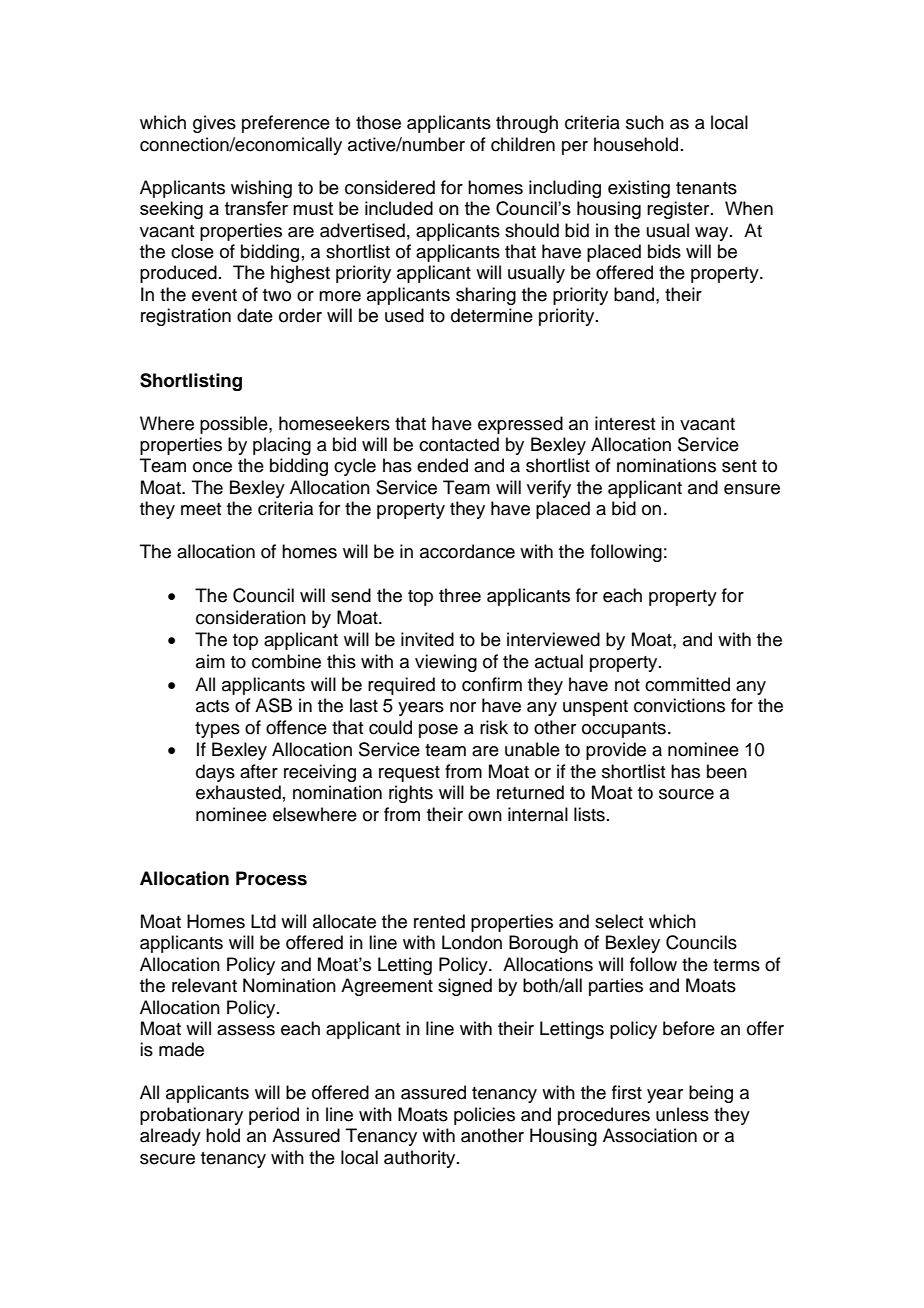 Image resolution: width=924 pixels, height=1308 pixels. What do you see at coordinates (682, 1114) in the screenshot?
I see `unless` at bounding box center [682, 1114].
